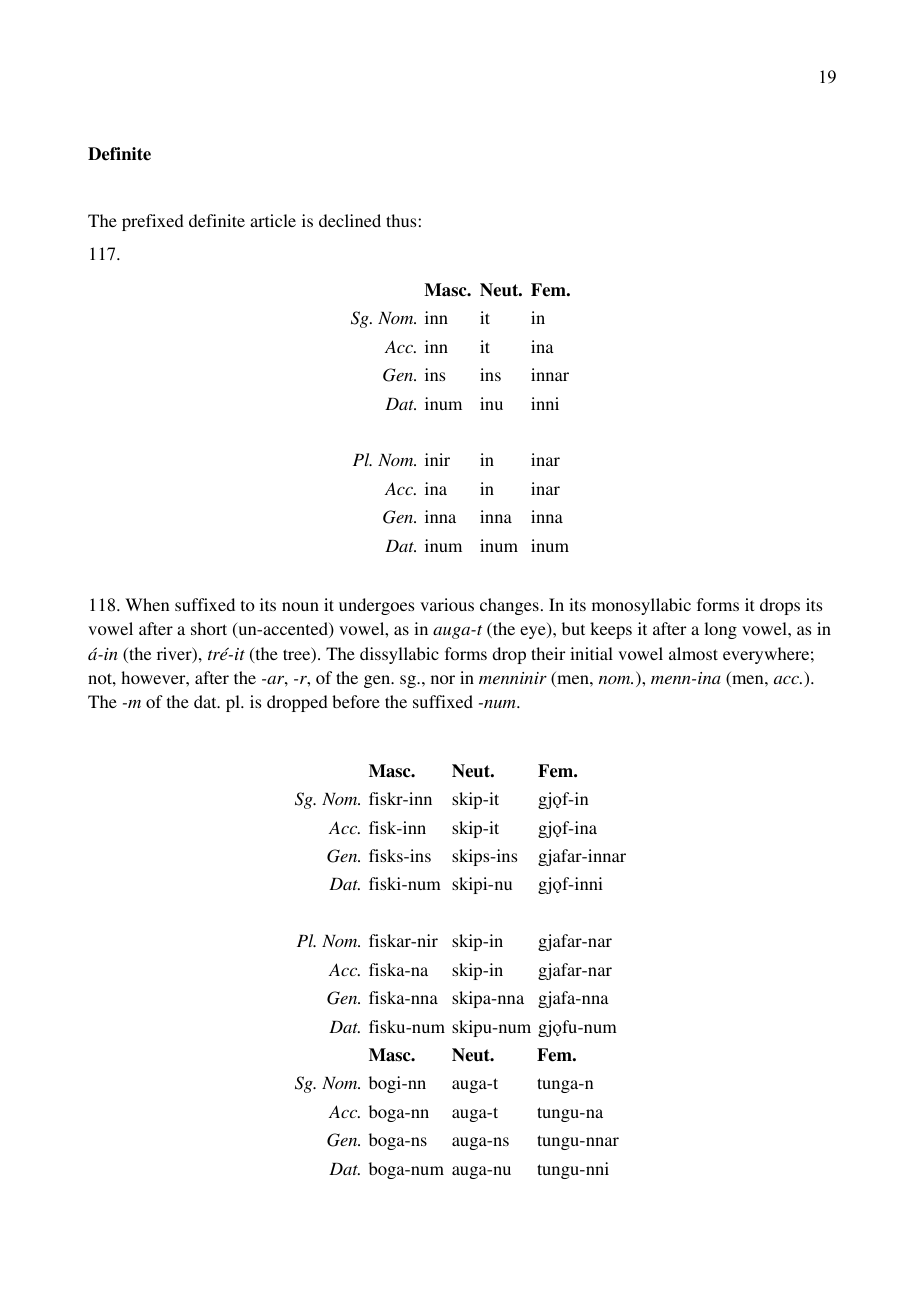 This screenshot has width=924, height=1308. What do you see at coordinates (402, 220) in the screenshot?
I see `thus` at bounding box center [402, 220].
